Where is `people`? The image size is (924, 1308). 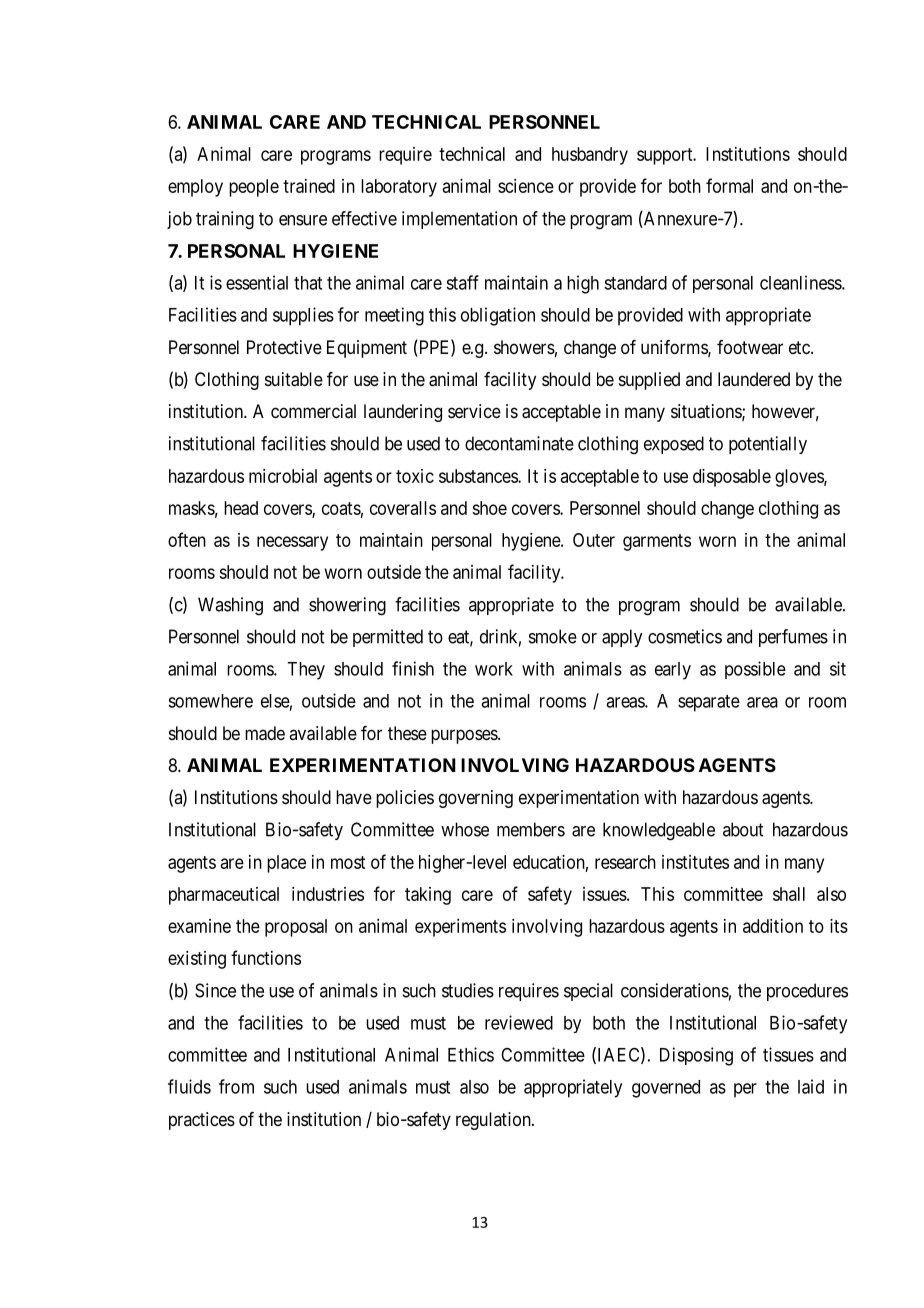 people is located at coordinates (254, 188).
